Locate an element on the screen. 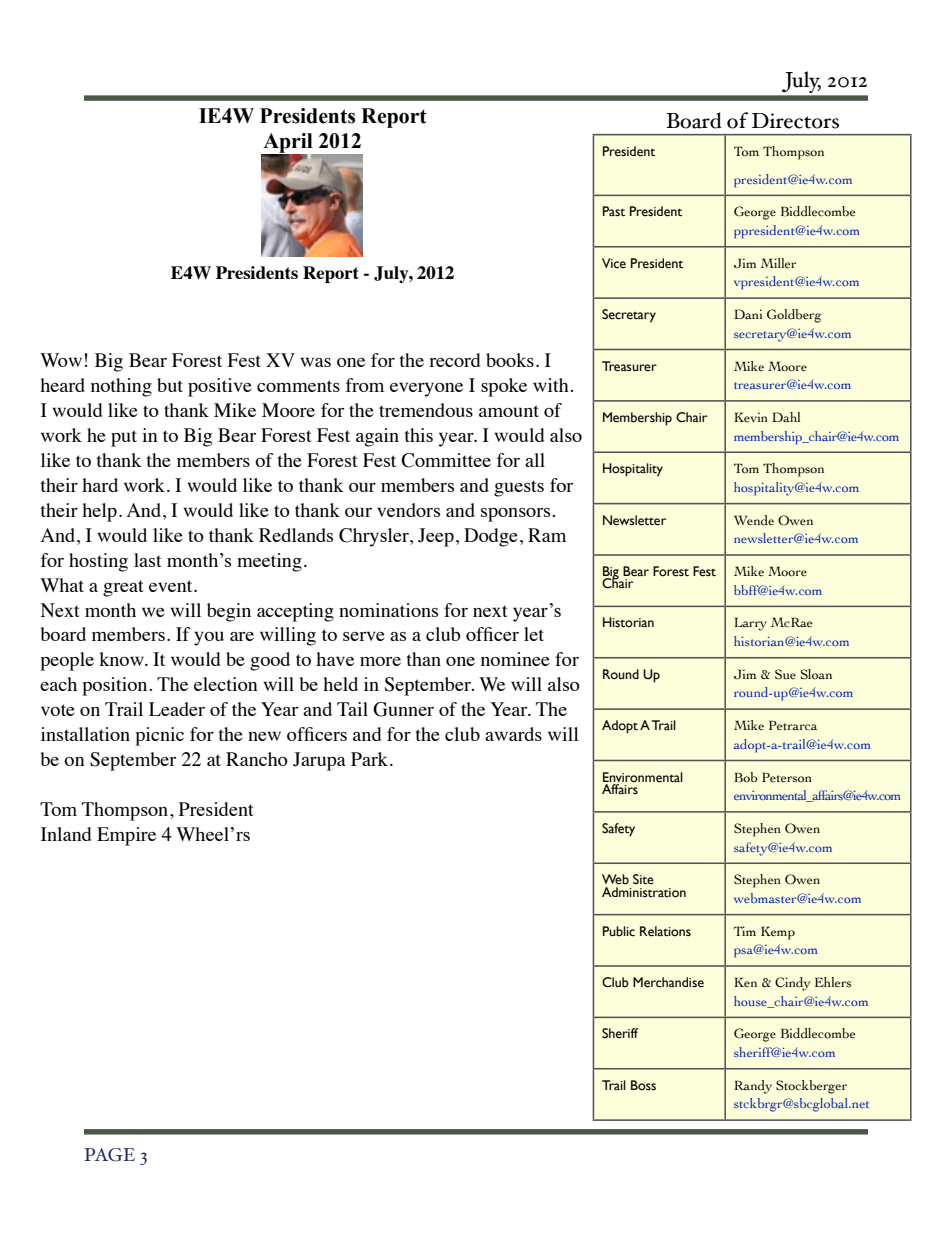 Image resolution: width=952 pixels, height=1233 pixels. hard is located at coordinates (100, 485).
